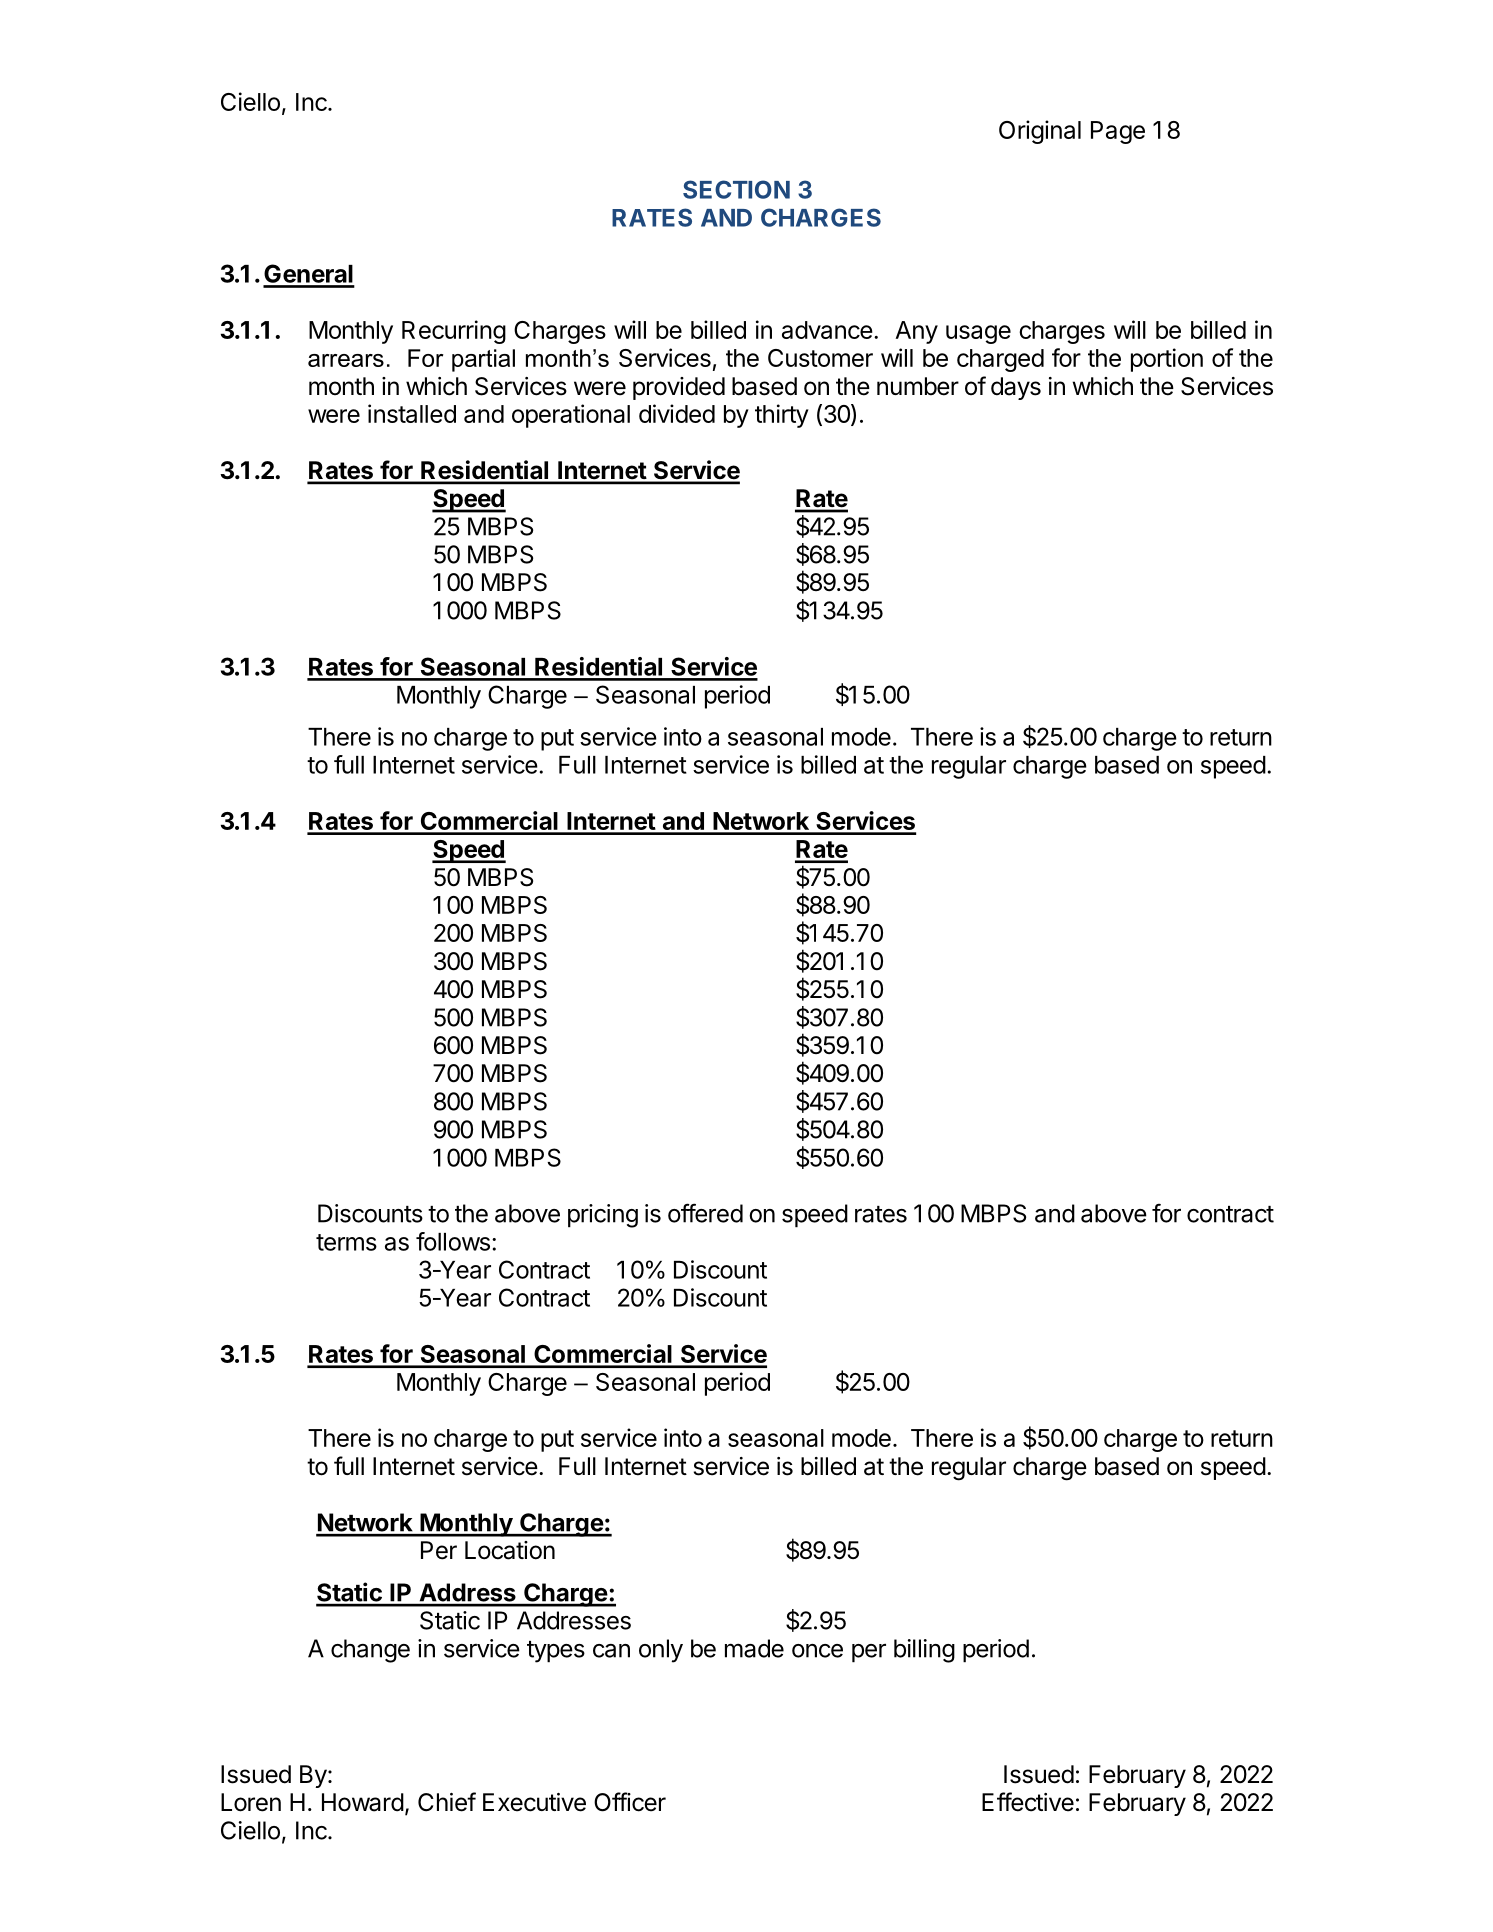 The height and width of the screenshot is (1932, 1493). I want to click on made, so click(754, 1648).
